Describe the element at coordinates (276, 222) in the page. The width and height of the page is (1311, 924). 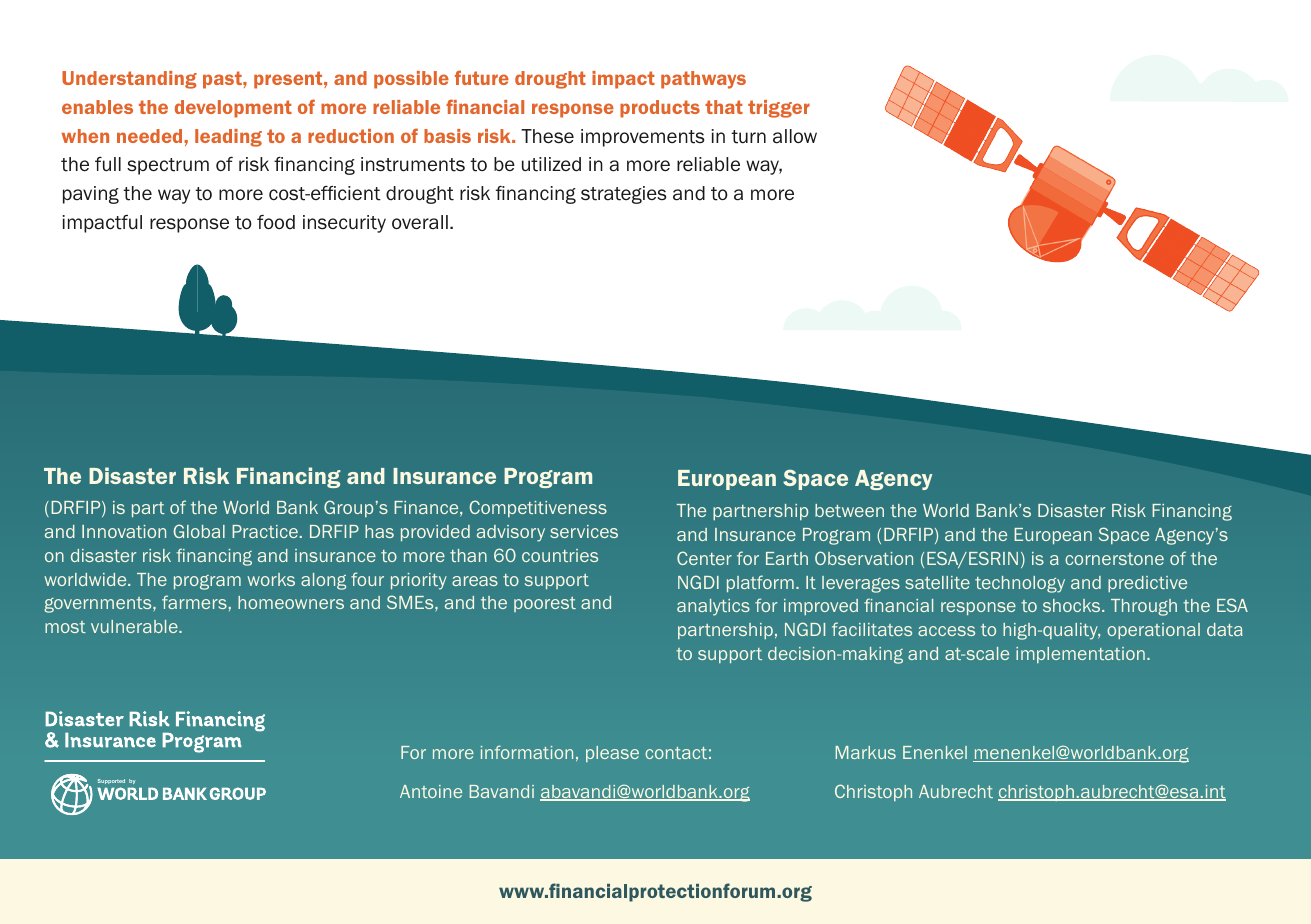
I see `food` at that location.
